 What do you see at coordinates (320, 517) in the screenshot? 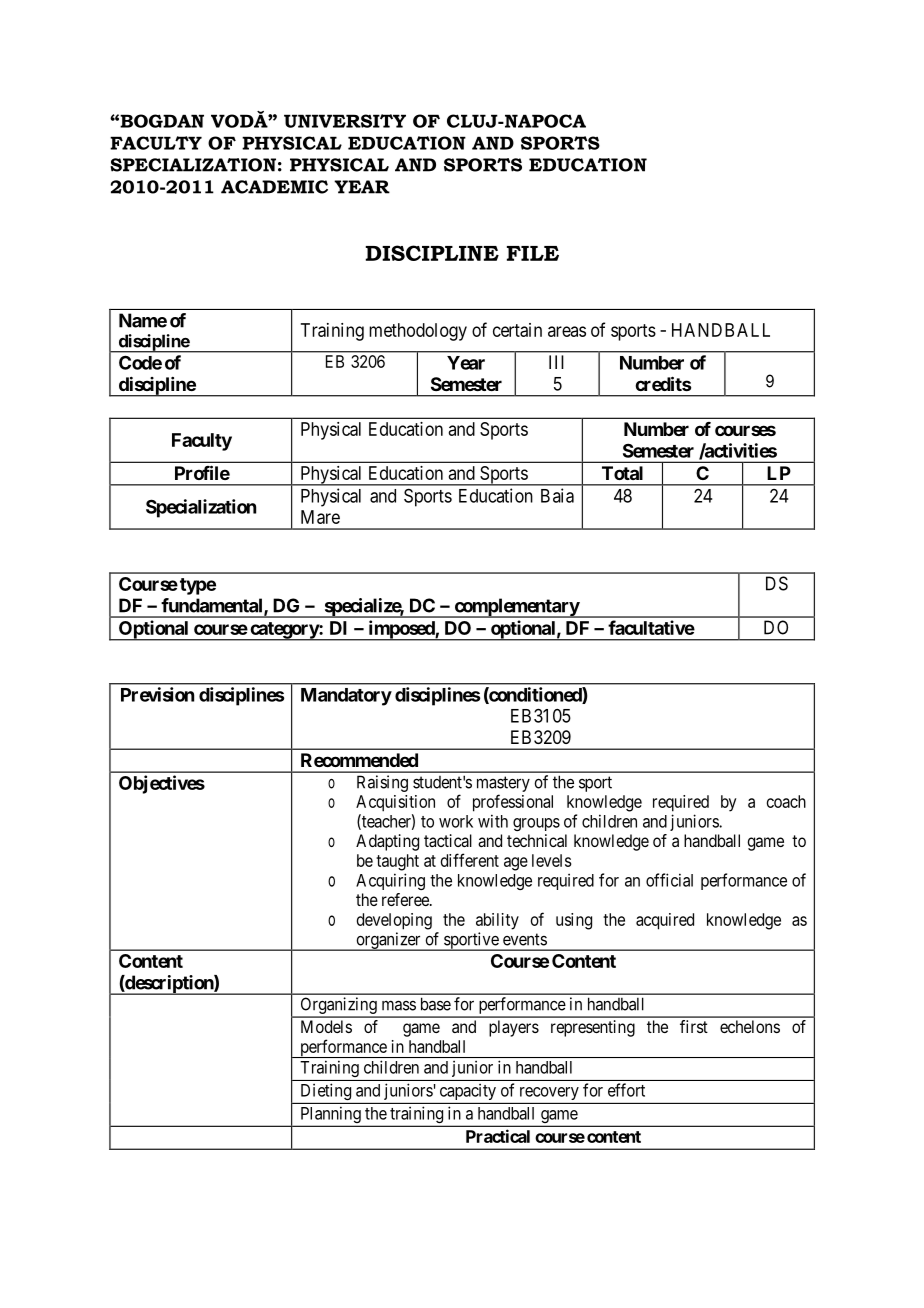
I see `Mare` at bounding box center [320, 517].
